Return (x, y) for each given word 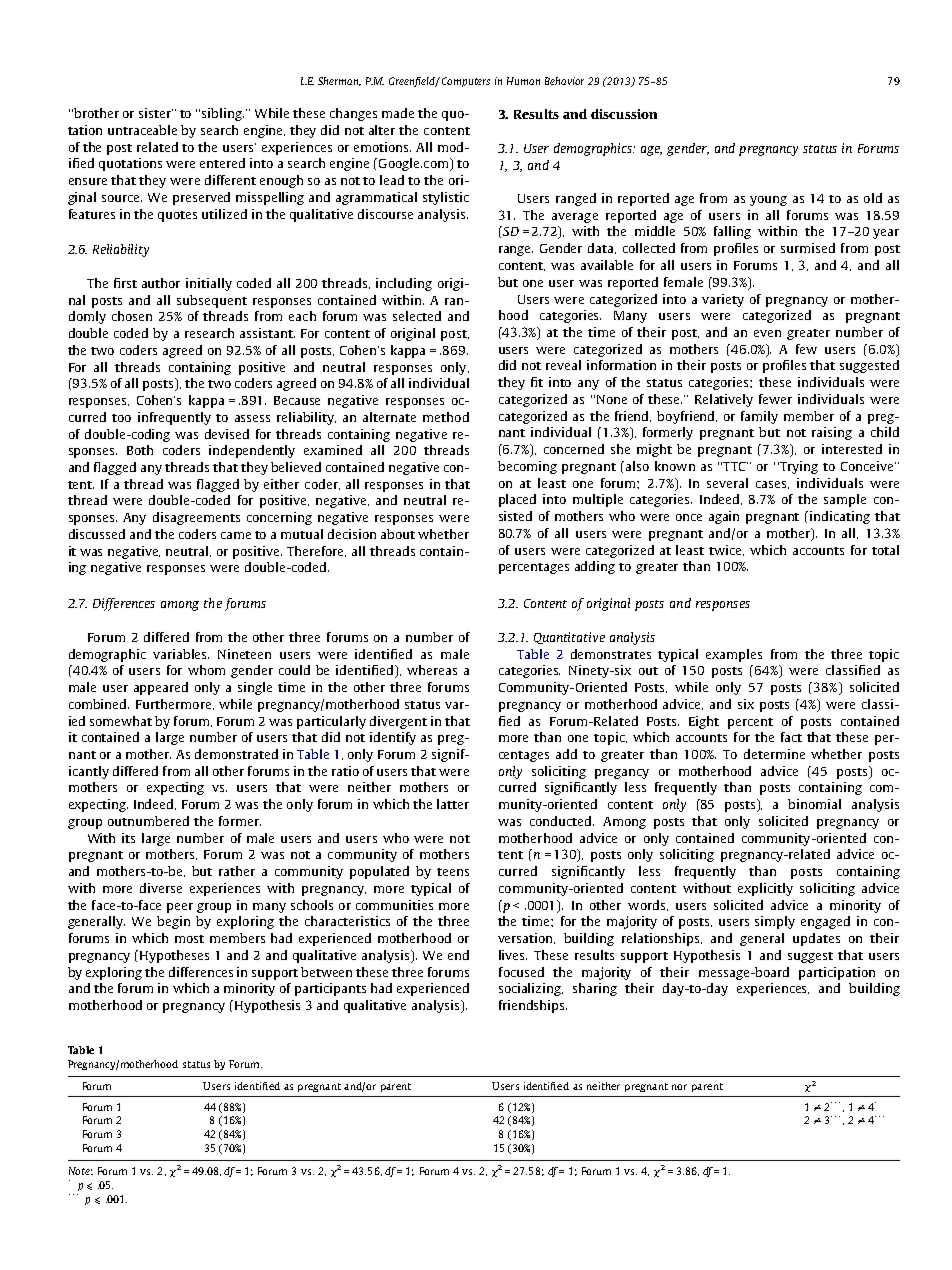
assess (252, 418)
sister (156, 113)
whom (206, 670)
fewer (775, 399)
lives (513, 955)
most (189, 939)
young (768, 201)
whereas (432, 670)
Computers (466, 82)
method (446, 417)
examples (734, 655)
